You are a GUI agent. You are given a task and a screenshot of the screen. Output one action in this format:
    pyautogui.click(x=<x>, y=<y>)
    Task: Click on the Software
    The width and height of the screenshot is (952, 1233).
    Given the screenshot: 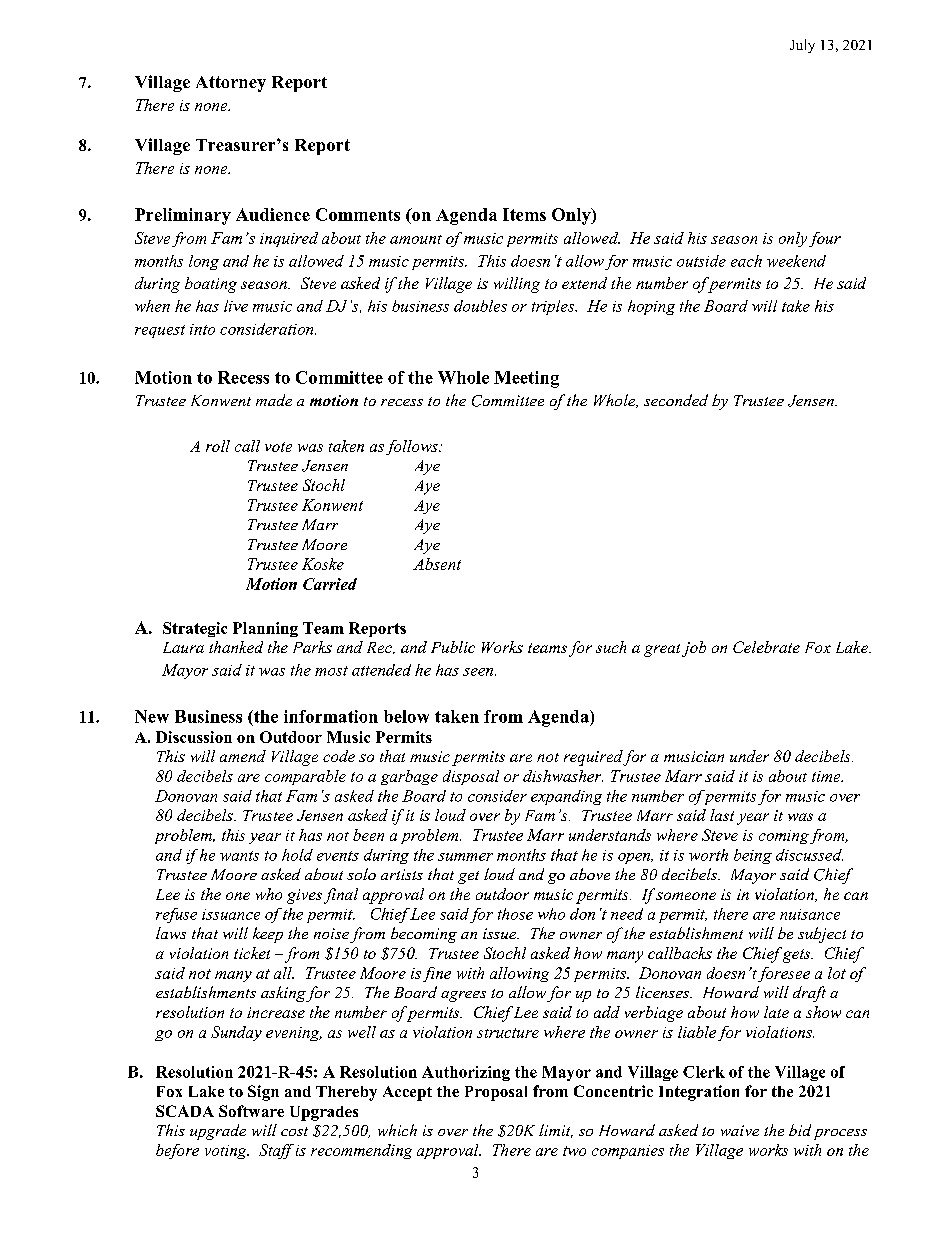 What is the action you would take?
    pyautogui.click(x=251, y=1111)
